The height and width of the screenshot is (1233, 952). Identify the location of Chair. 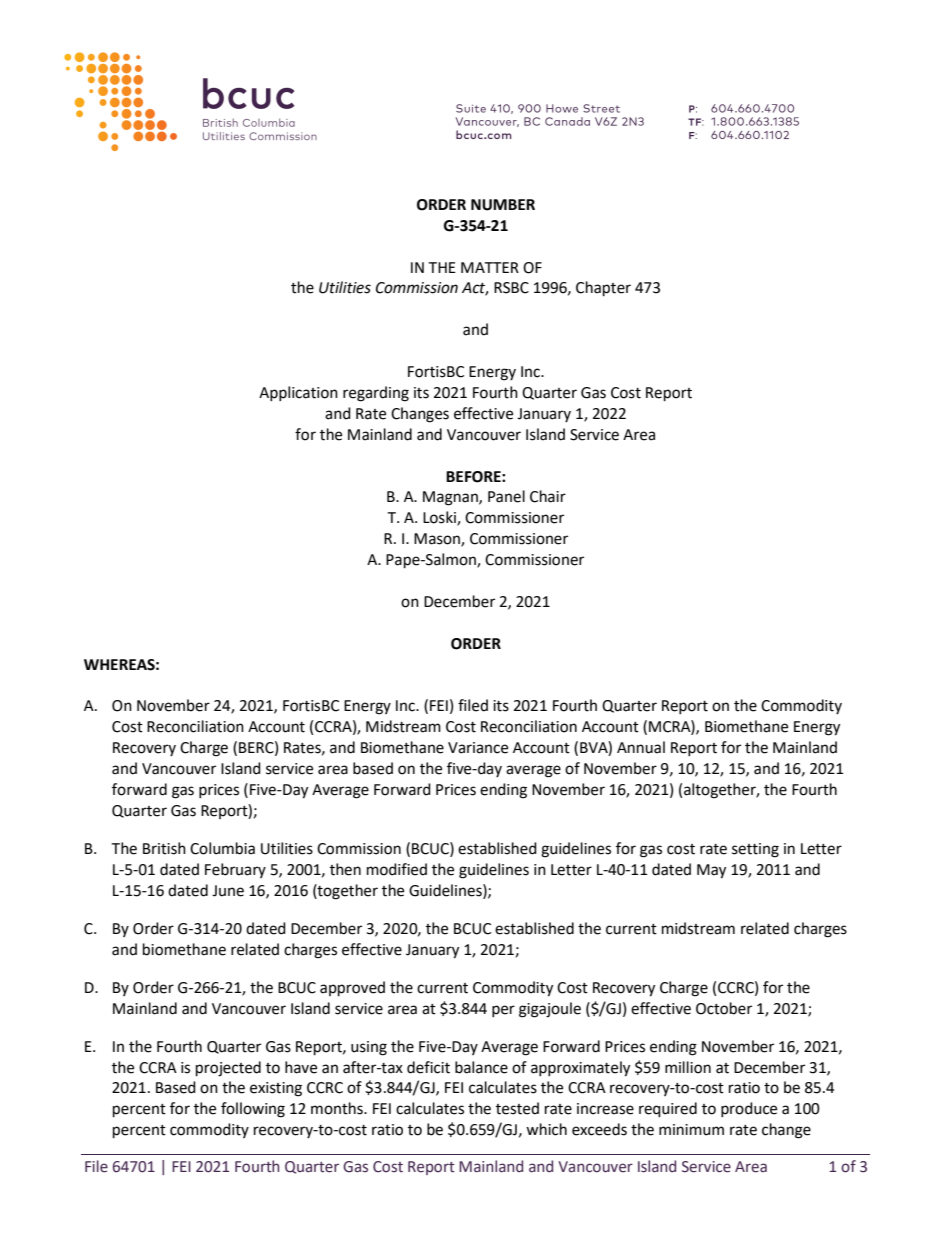
(548, 496).
